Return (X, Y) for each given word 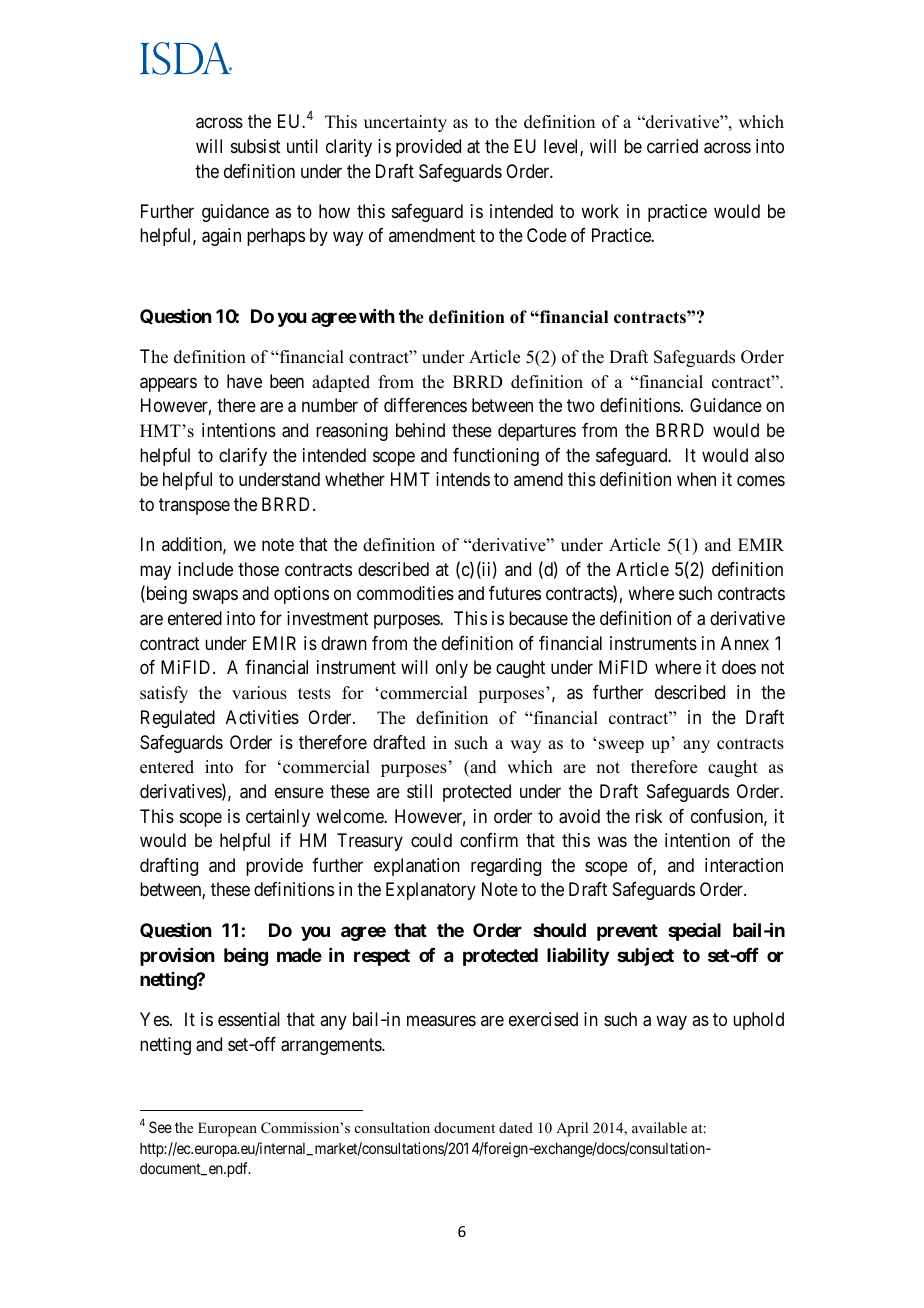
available (659, 1127)
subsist (256, 146)
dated (516, 1127)
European (227, 1129)
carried (672, 146)
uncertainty (405, 123)
